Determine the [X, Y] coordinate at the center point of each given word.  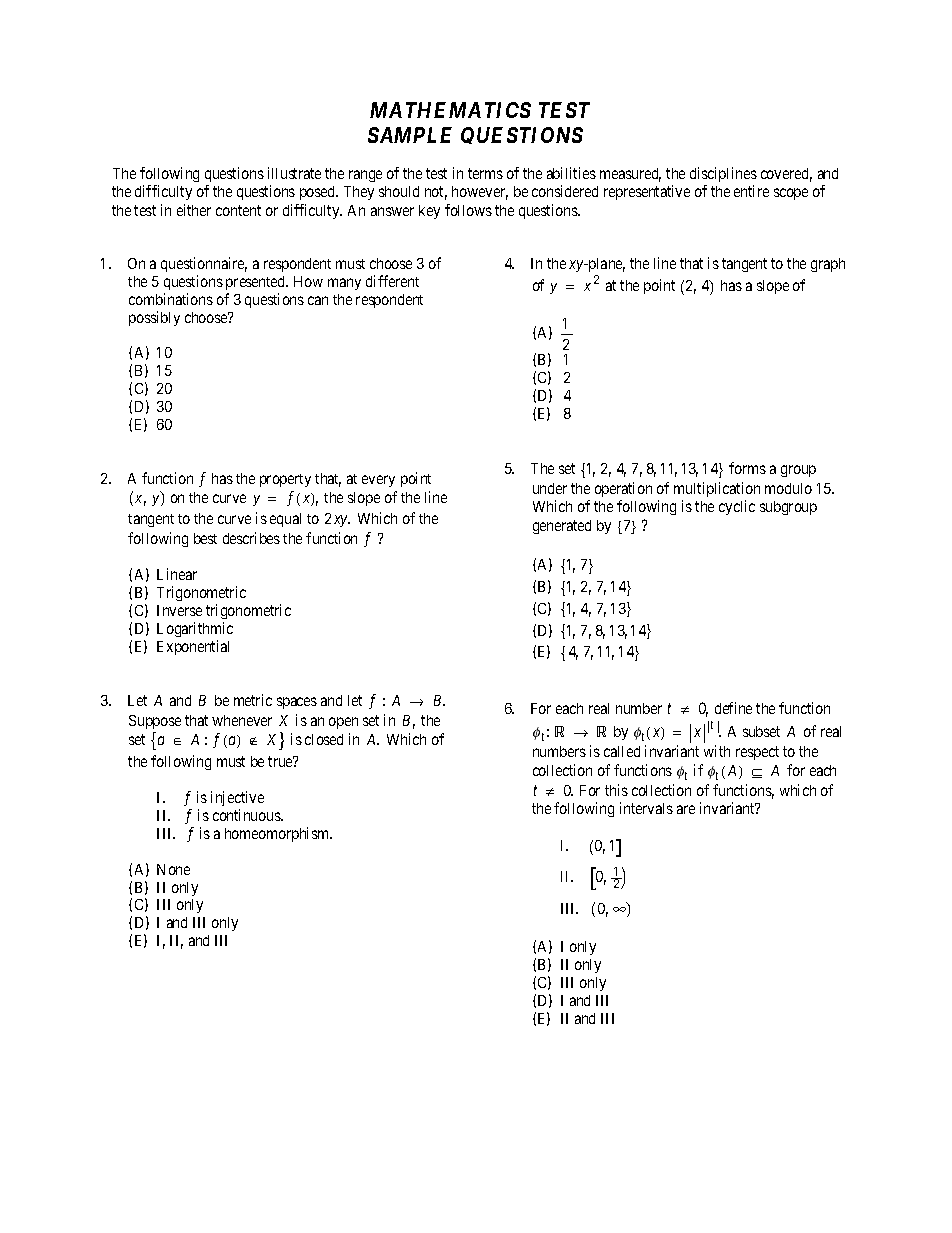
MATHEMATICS [450, 110]
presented [257, 283]
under [550, 488]
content [238, 210]
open [343, 723]
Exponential [193, 647]
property [285, 480]
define [733, 708]
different [392, 281]
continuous [247, 815]
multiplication [717, 491]
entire [751, 191]
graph [828, 265]
